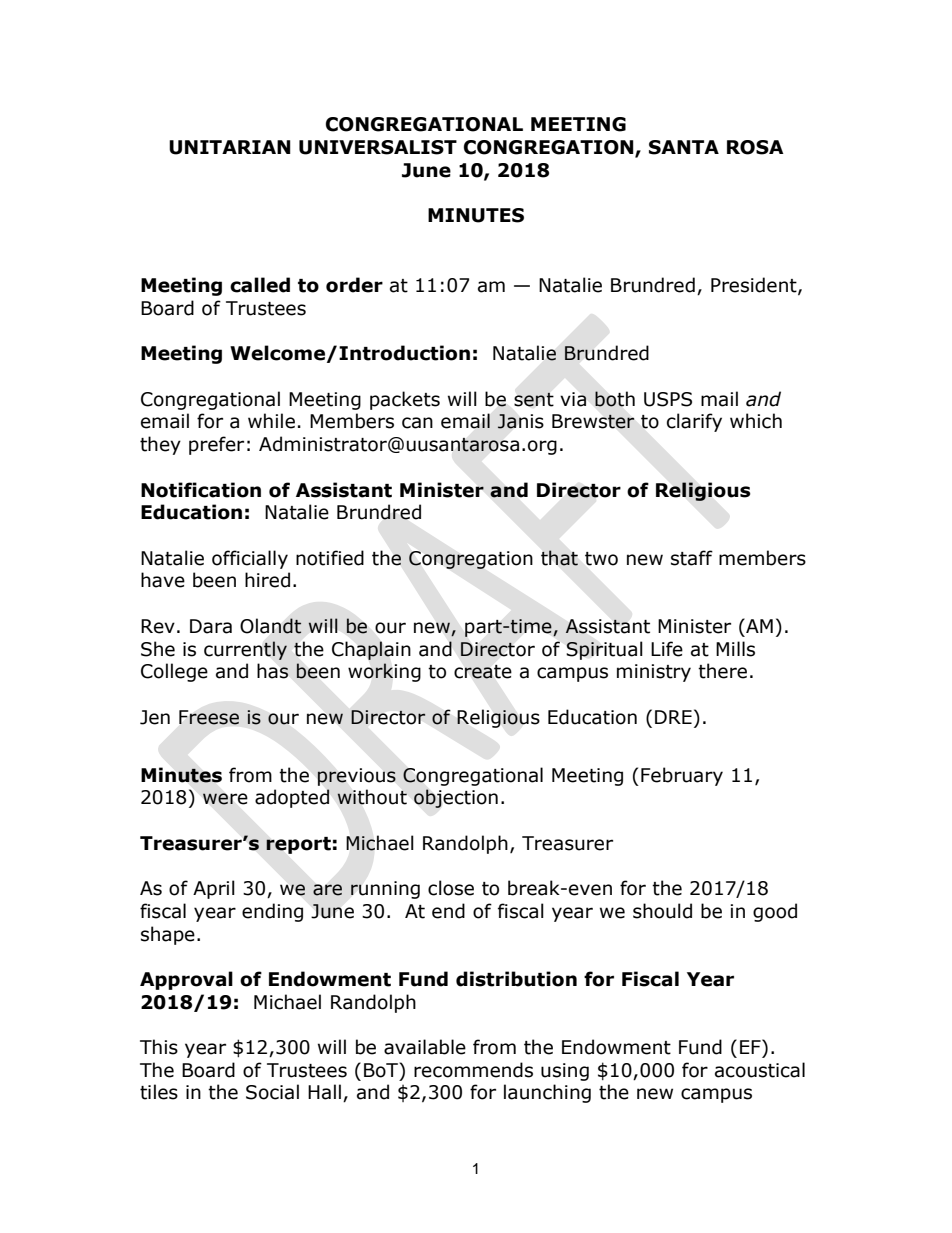 The image size is (952, 1233). I want to click on UNIVERSALIST, so click(378, 147).
